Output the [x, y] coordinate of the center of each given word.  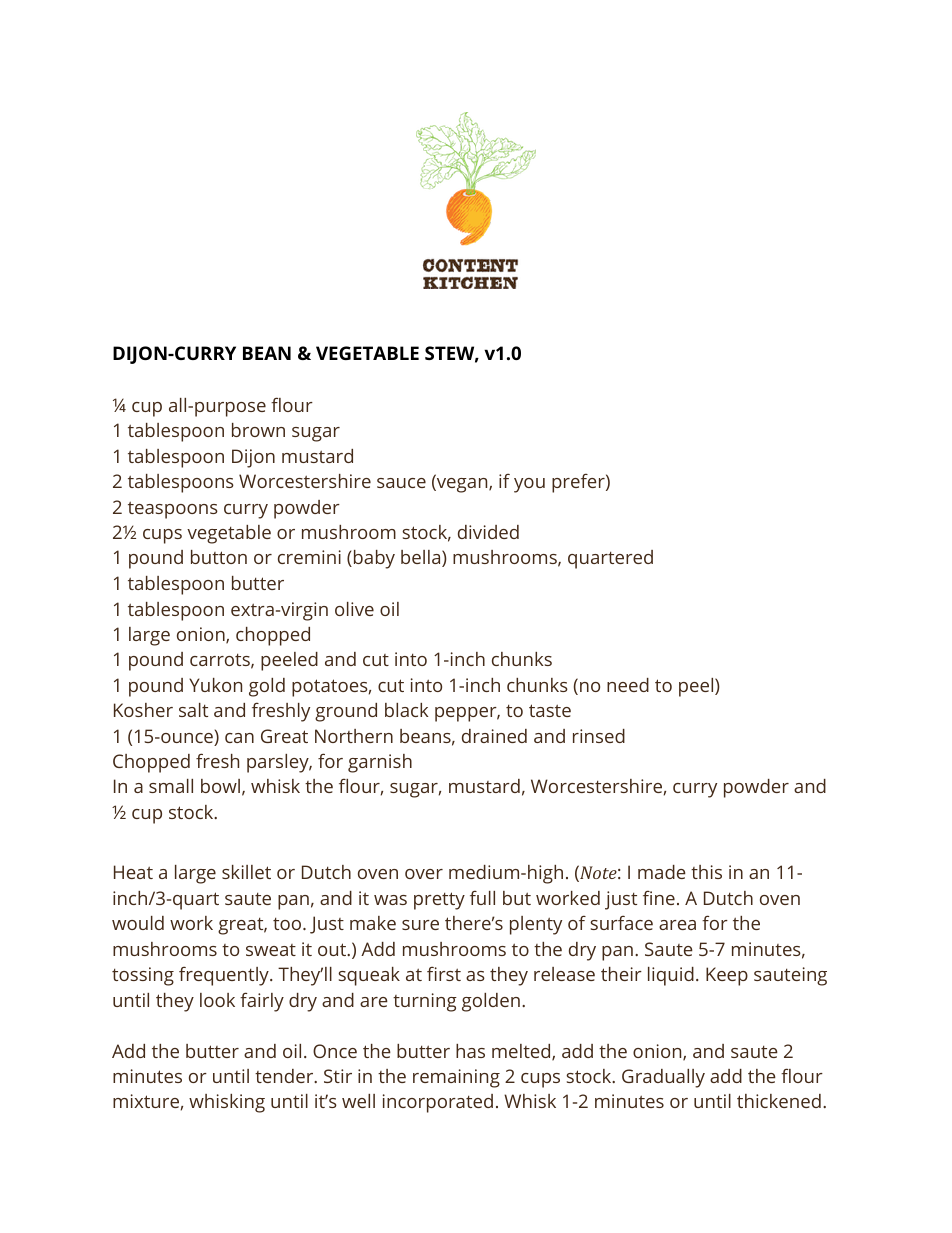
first [444, 973]
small [171, 786]
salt [193, 710]
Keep [727, 976]
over [424, 874]
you [529, 485]
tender [285, 1076]
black [407, 710]
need [628, 685]
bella [422, 558]
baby [374, 559]
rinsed [599, 736]
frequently [225, 976]
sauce [401, 483]
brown [258, 430]
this [706, 872]
